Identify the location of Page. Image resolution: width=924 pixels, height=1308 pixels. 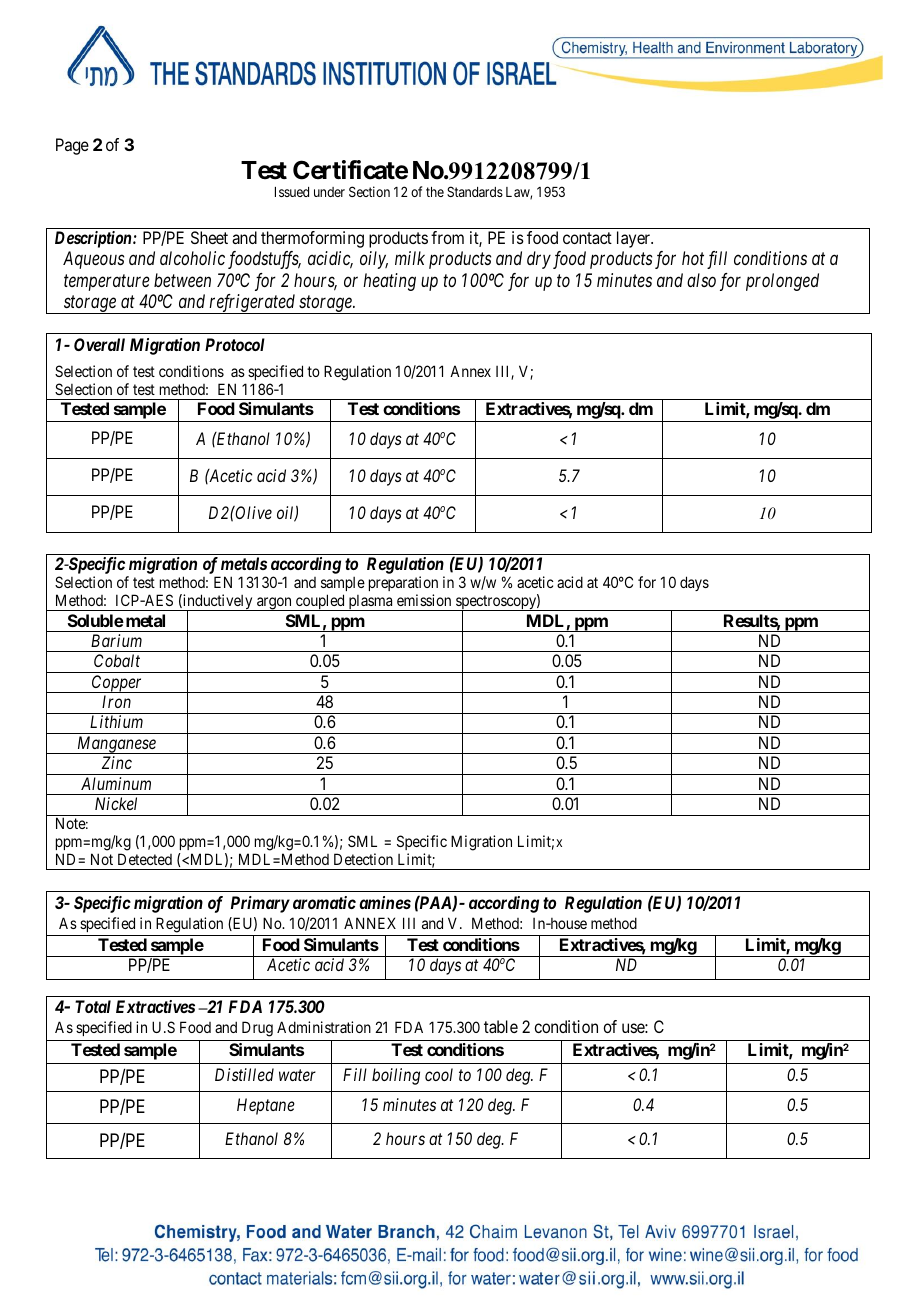
(72, 146).
